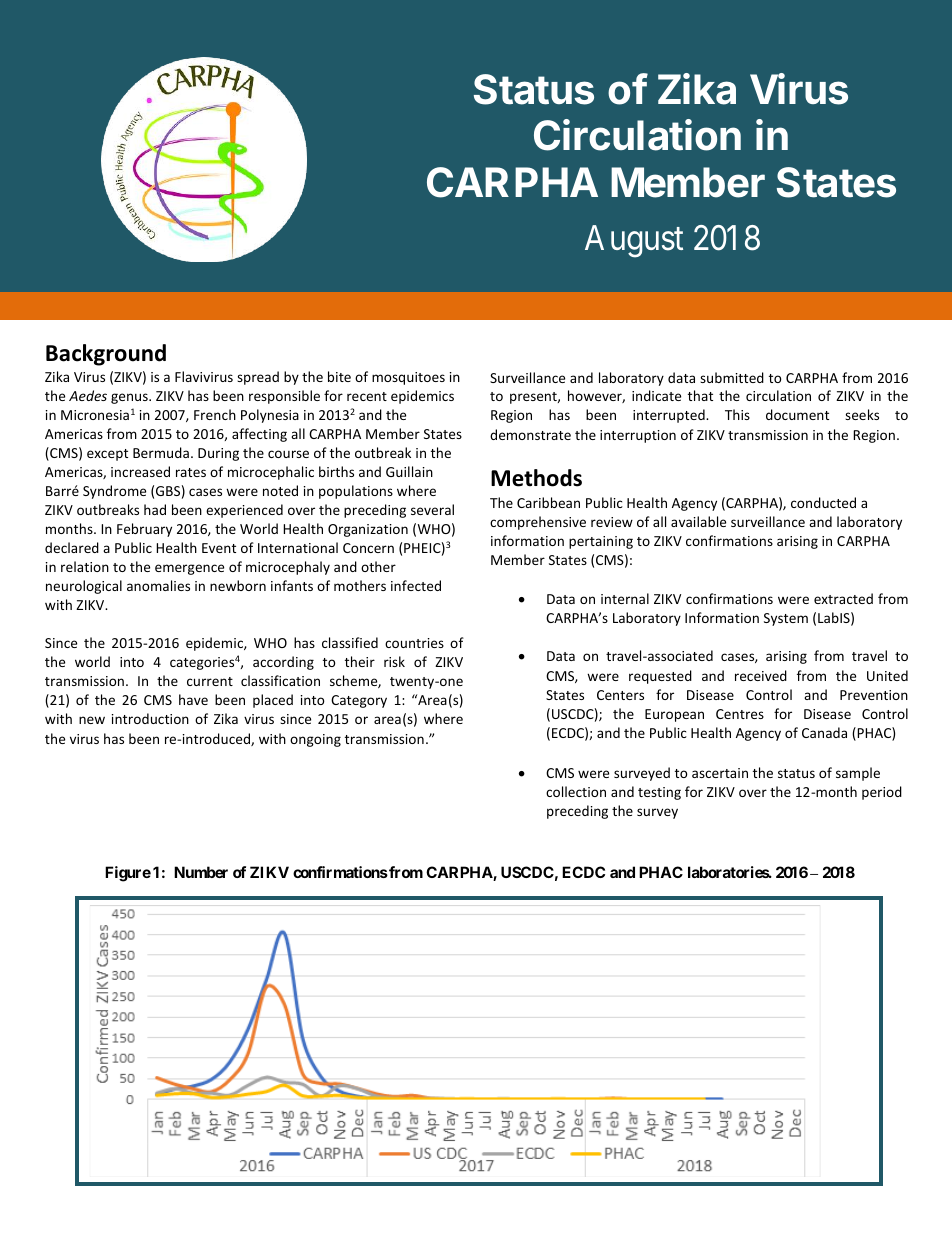 The image size is (952, 1233). What do you see at coordinates (732, 377) in the document?
I see `submitted` at bounding box center [732, 377].
